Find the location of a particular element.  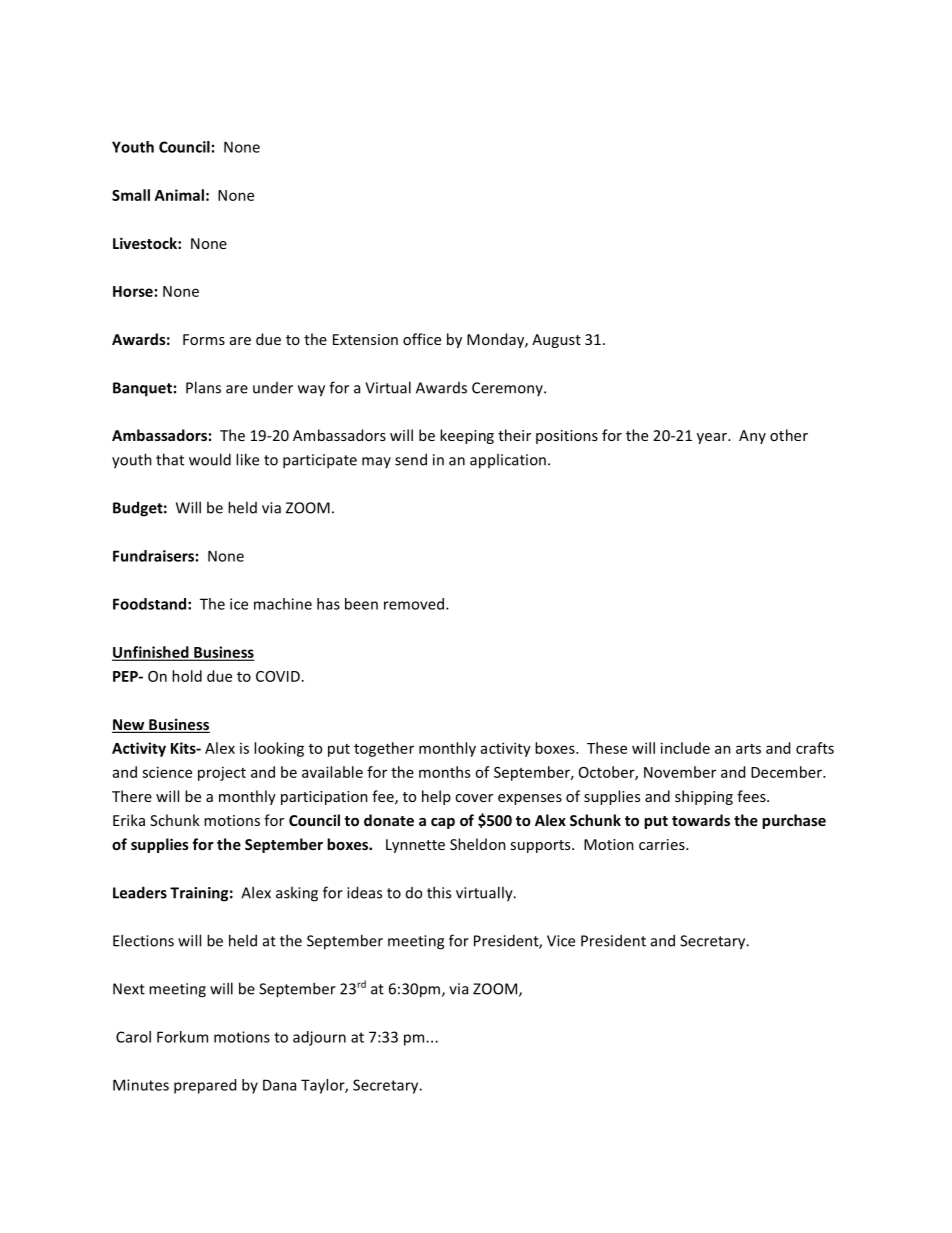

prepared is located at coordinates (205, 1086).
